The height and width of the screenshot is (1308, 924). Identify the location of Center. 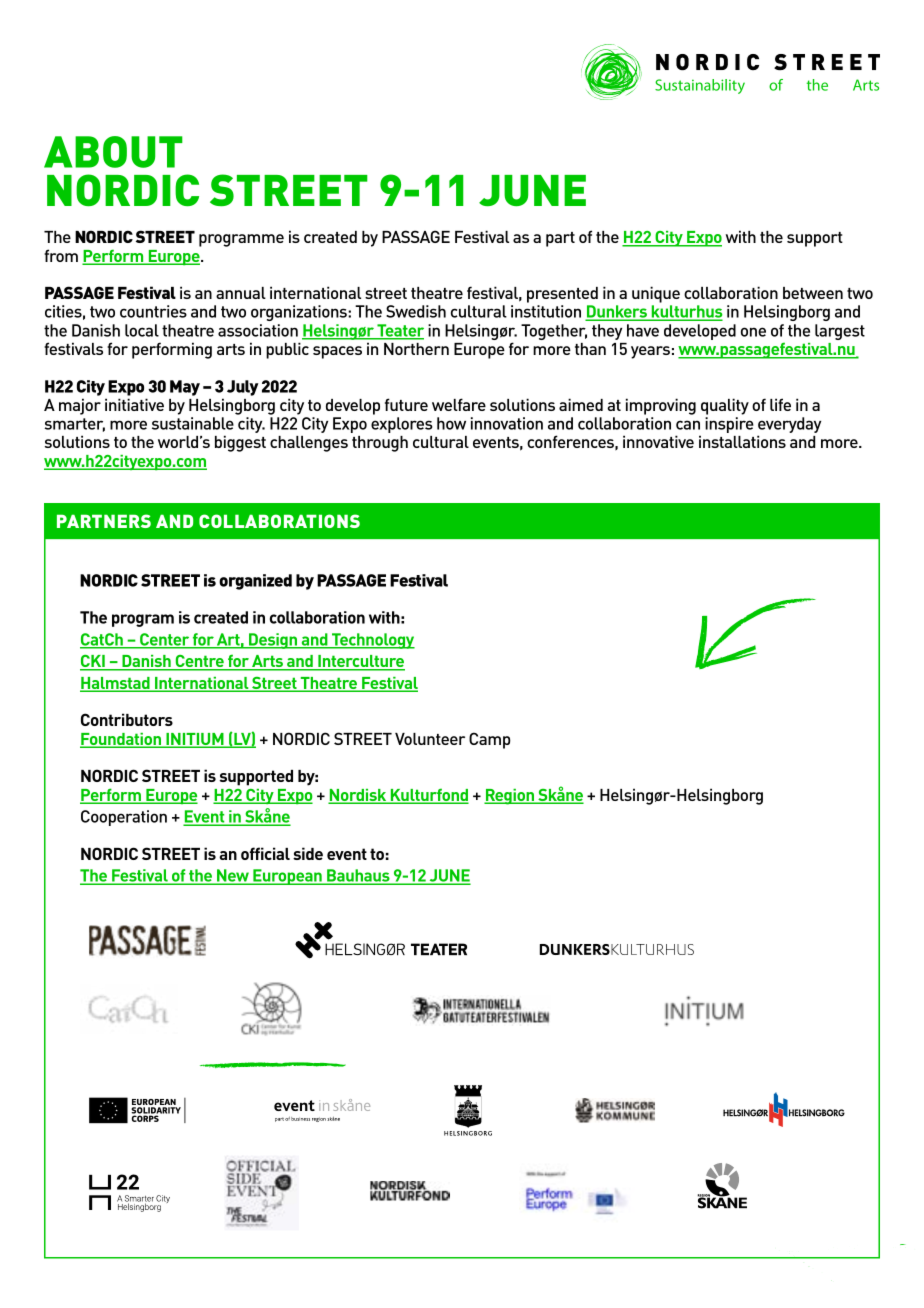
(165, 640).
